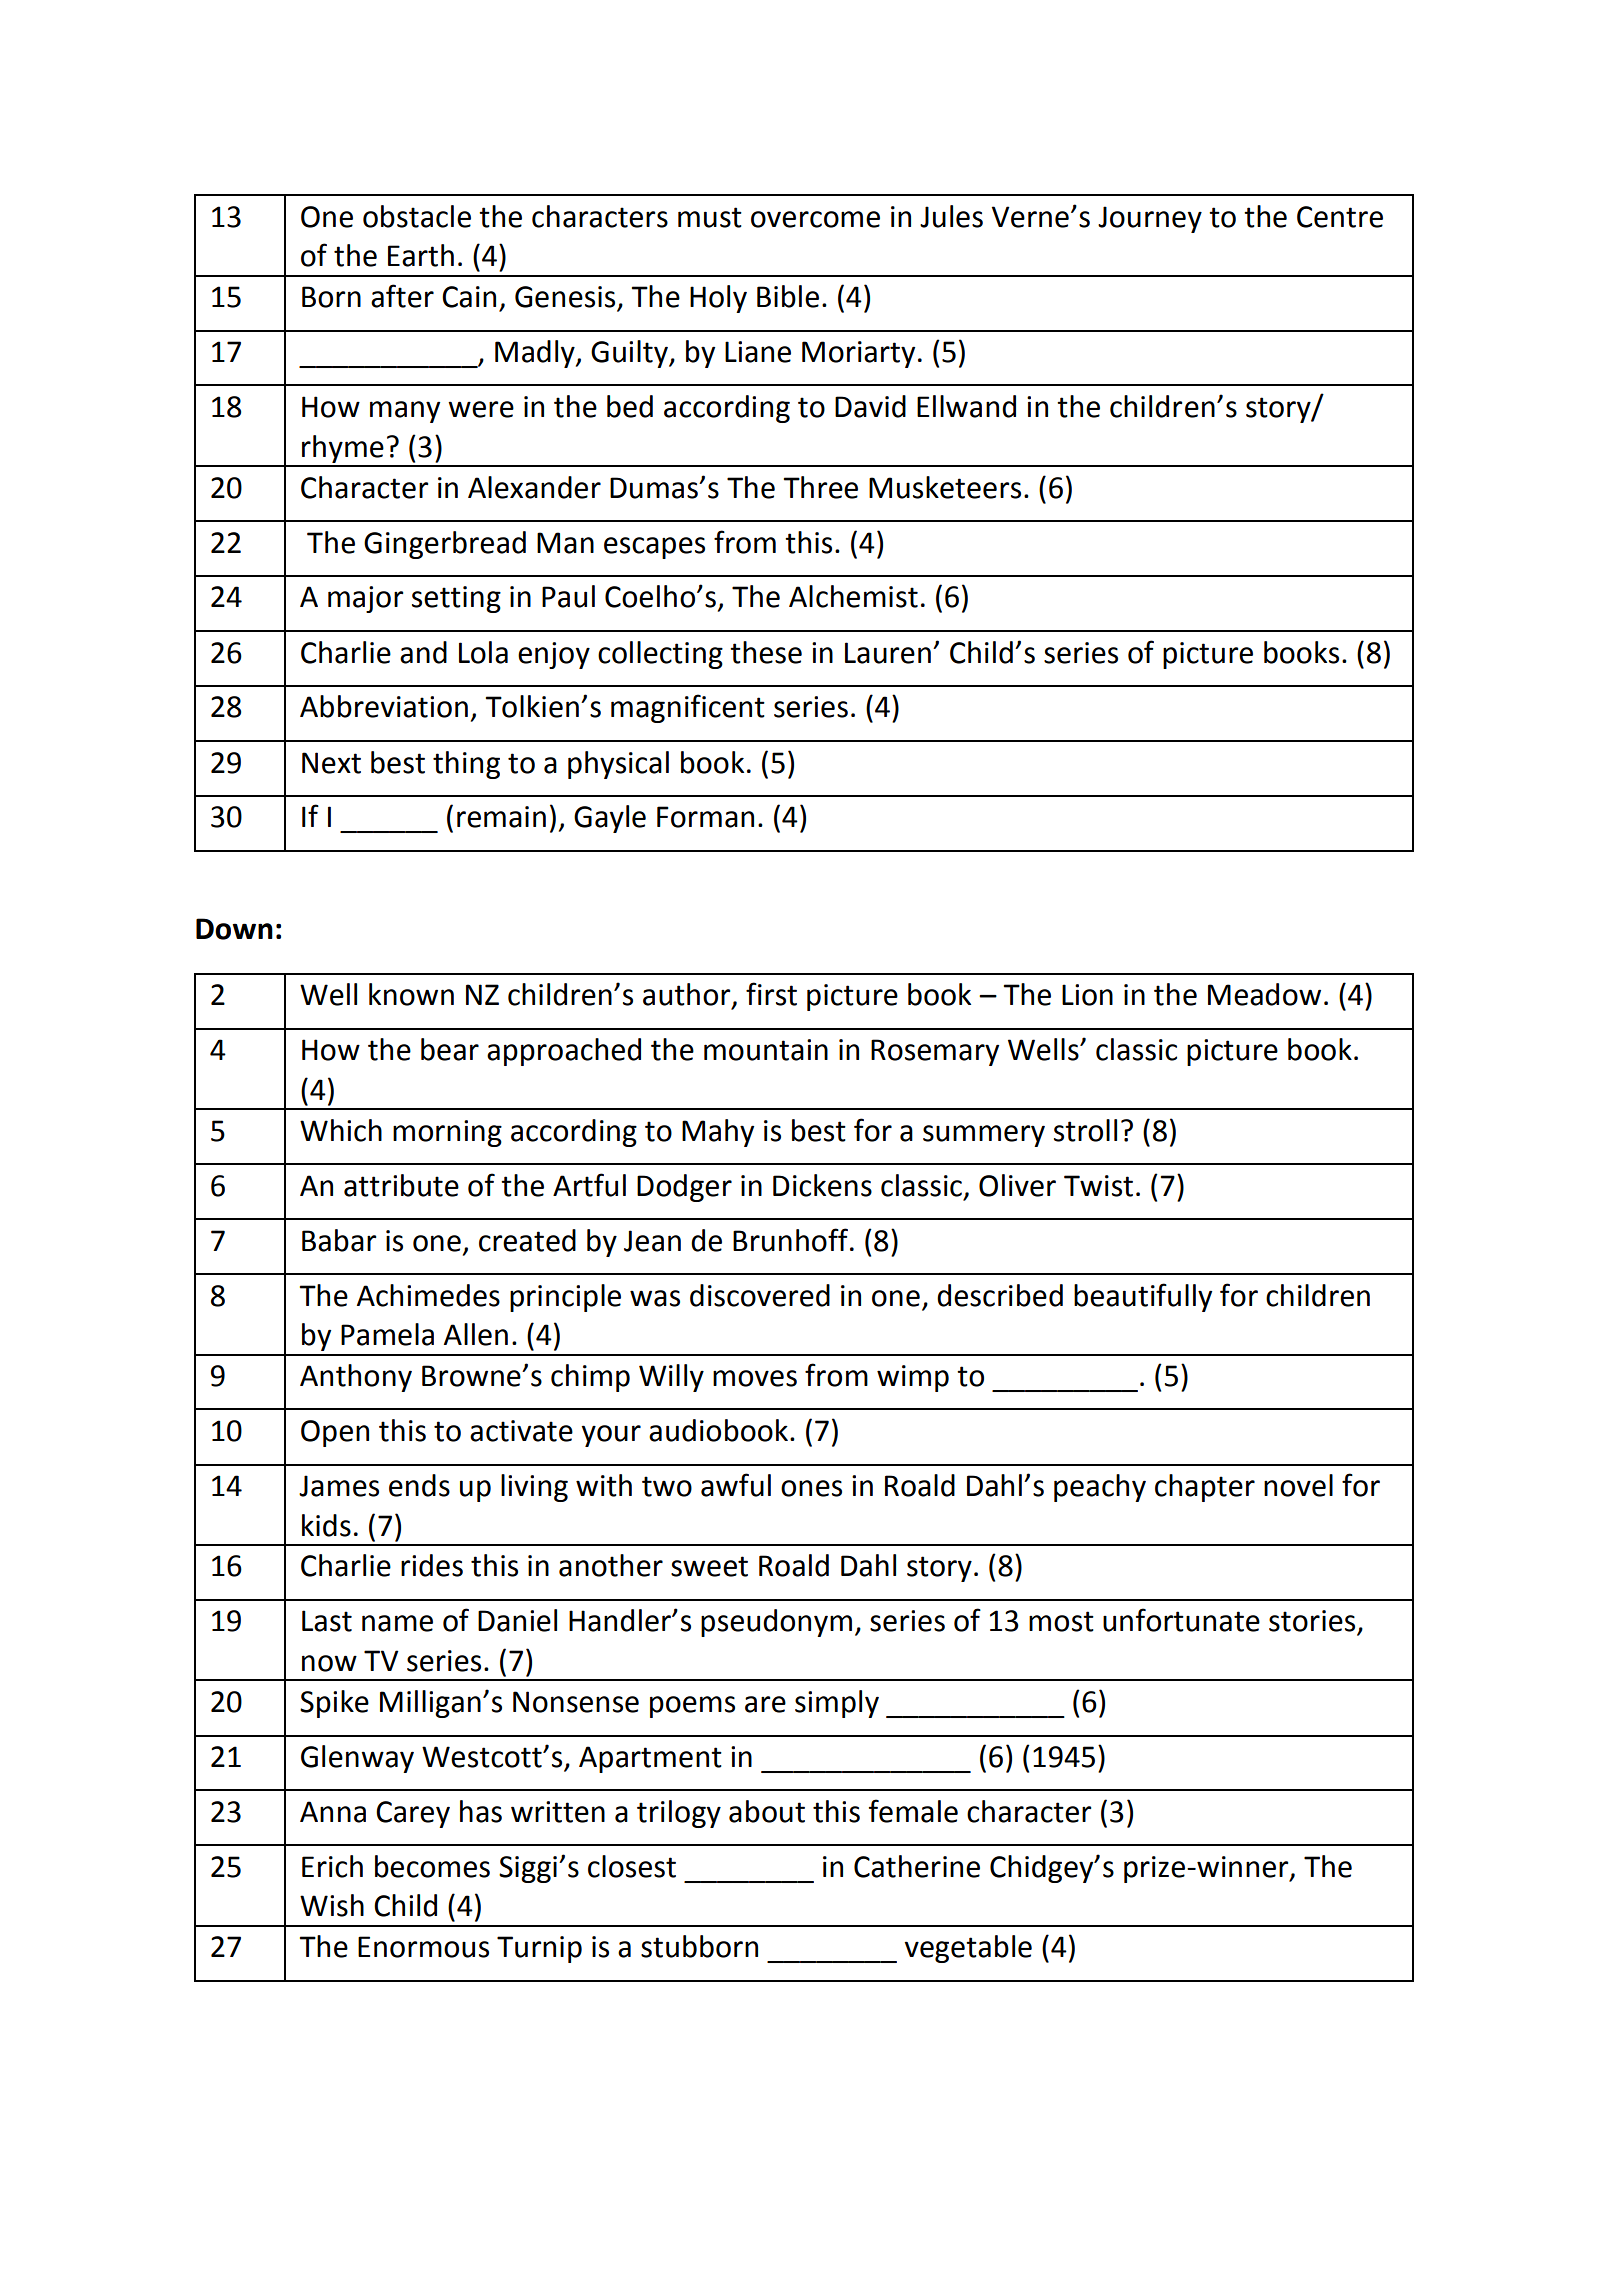 The image size is (1608, 2274). What do you see at coordinates (341, 1130) in the screenshot?
I see `Which` at bounding box center [341, 1130].
